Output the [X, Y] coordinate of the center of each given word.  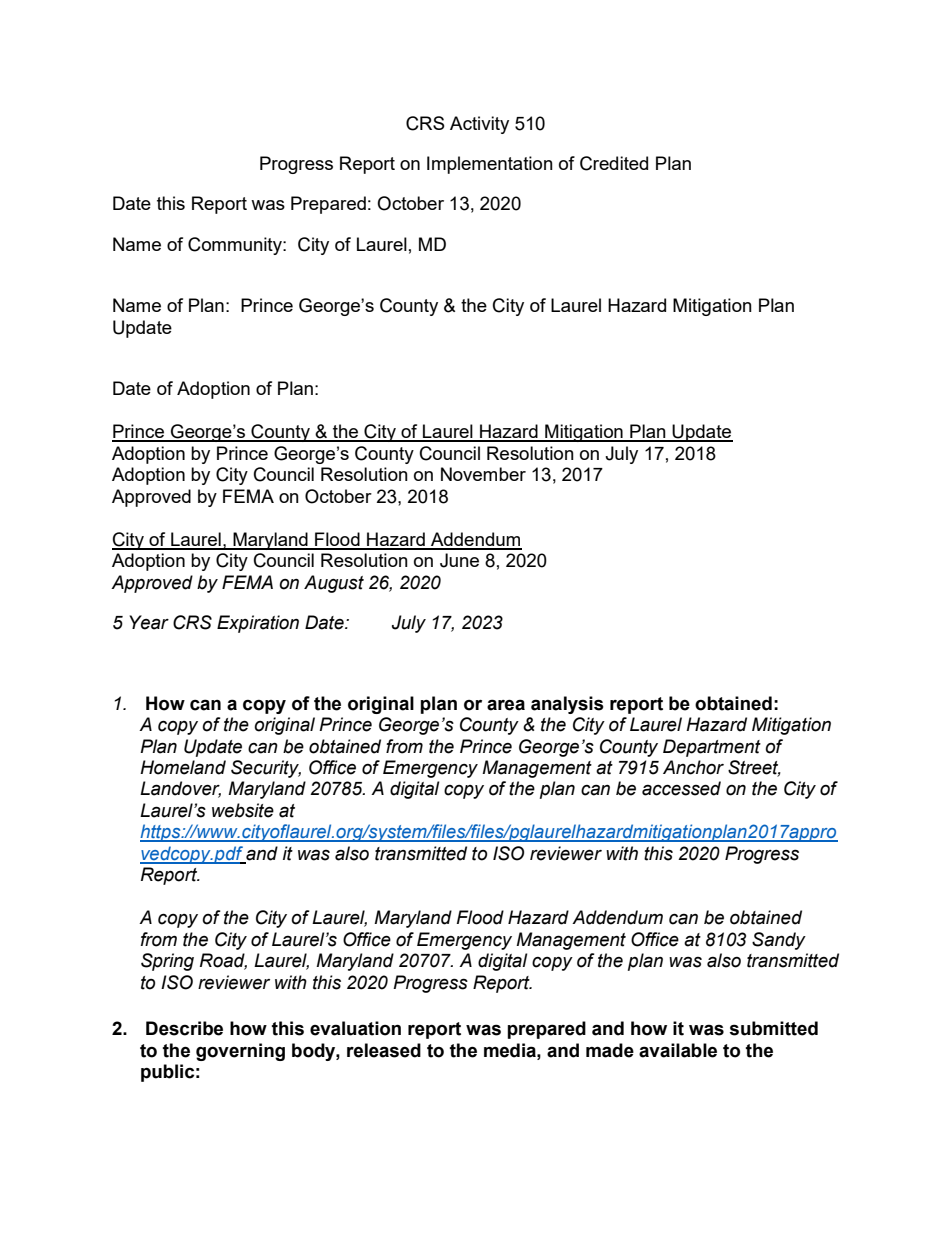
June [459, 560]
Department [712, 748]
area [506, 705]
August [334, 584]
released [384, 1050]
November [483, 474]
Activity [479, 125]
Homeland [183, 767]
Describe [184, 1028]
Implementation [490, 165]
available [678, 1050]
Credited [614, 163]
